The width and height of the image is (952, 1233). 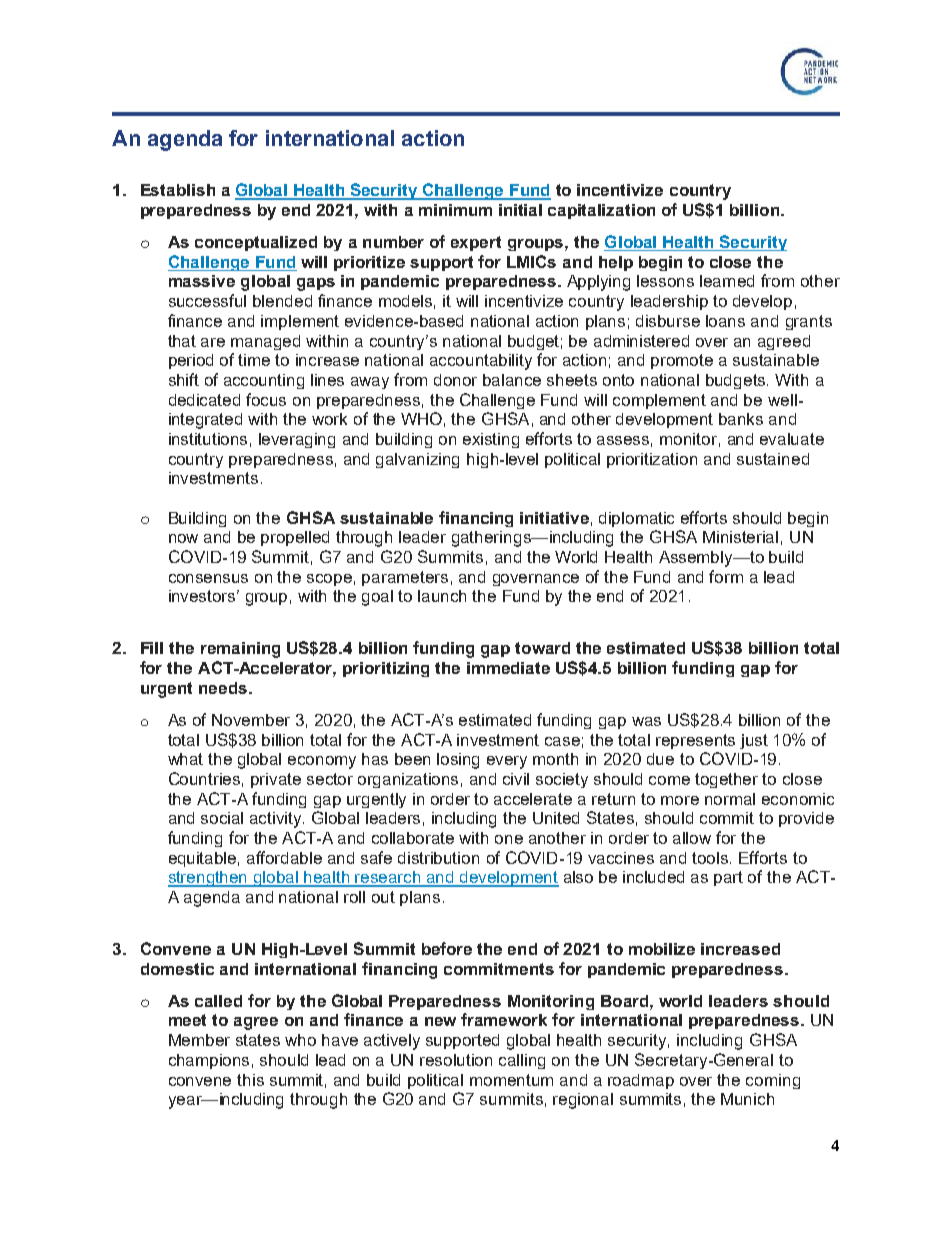 I want to click on this, so click(x=250, y=1080).
